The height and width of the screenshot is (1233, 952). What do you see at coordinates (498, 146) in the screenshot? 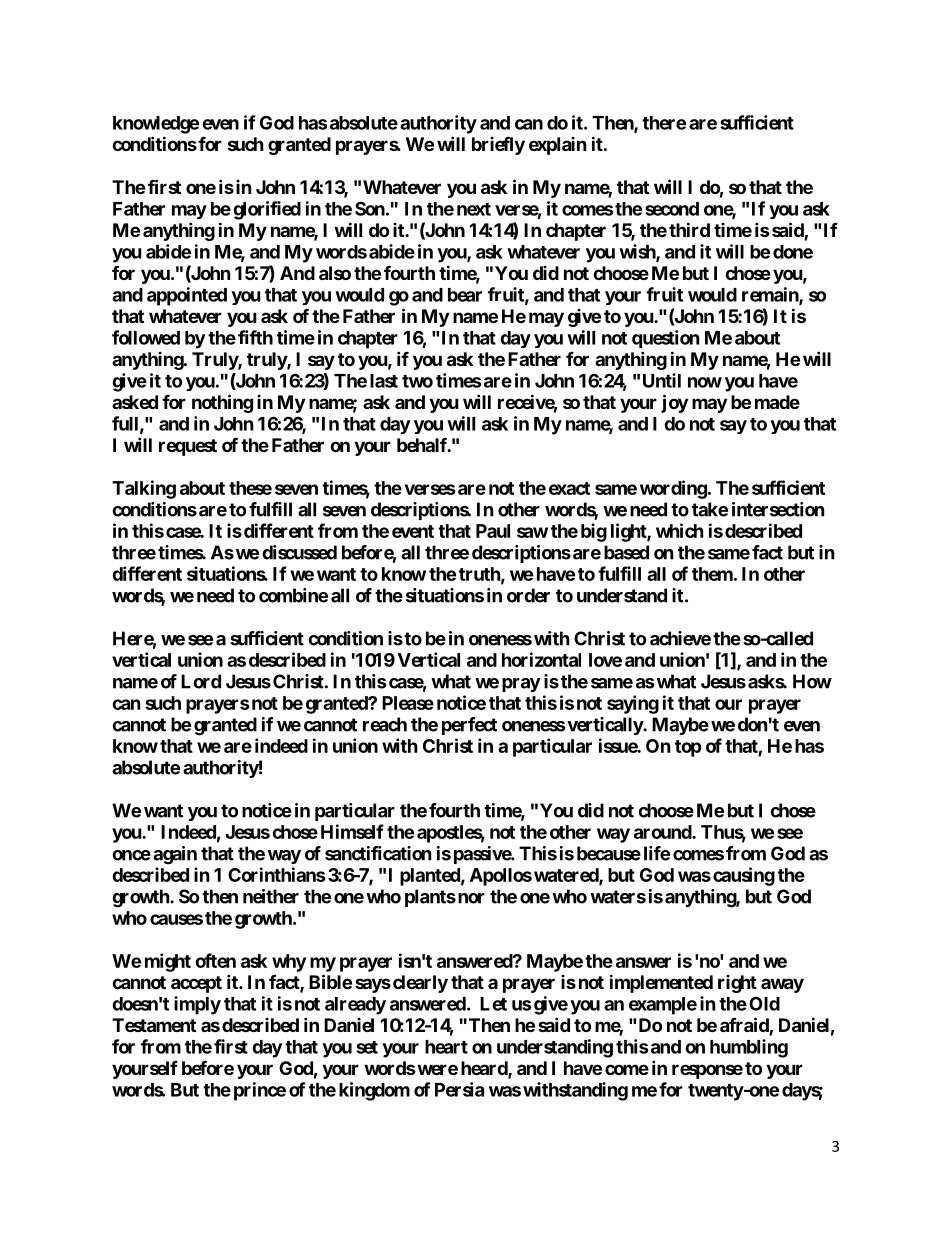
I see `briefly` at bounding box center [498, 146].
